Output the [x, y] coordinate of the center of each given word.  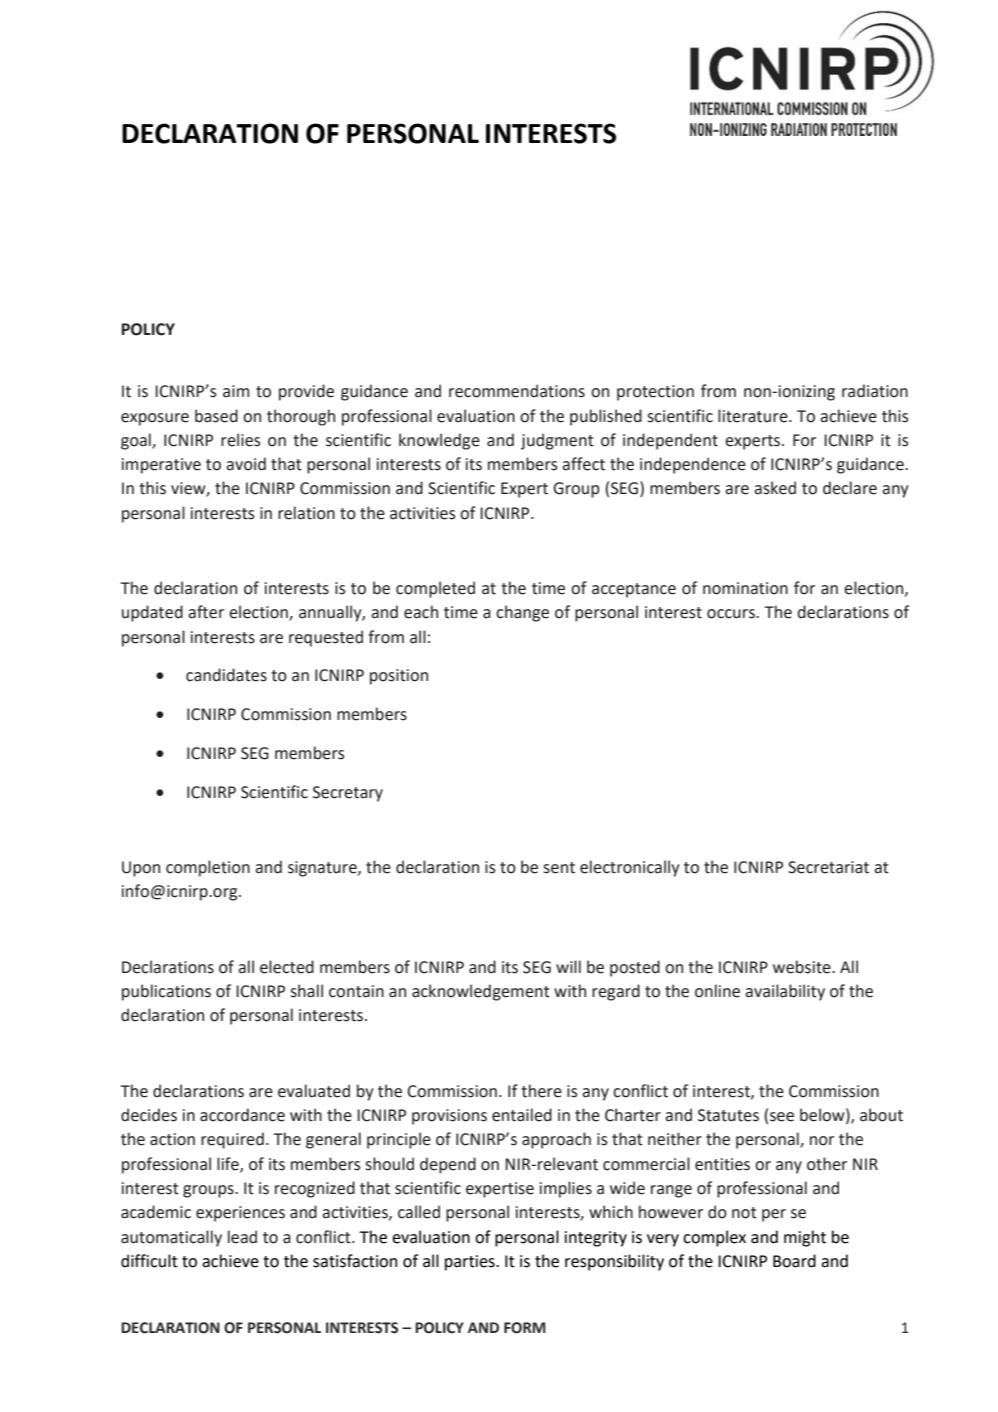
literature [754, 416]
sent [559, 868]
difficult [149, 1261]
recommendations [517, 391]
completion [208, 868]
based [216, 416]
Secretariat [828, 867]
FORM [525, 1328]
